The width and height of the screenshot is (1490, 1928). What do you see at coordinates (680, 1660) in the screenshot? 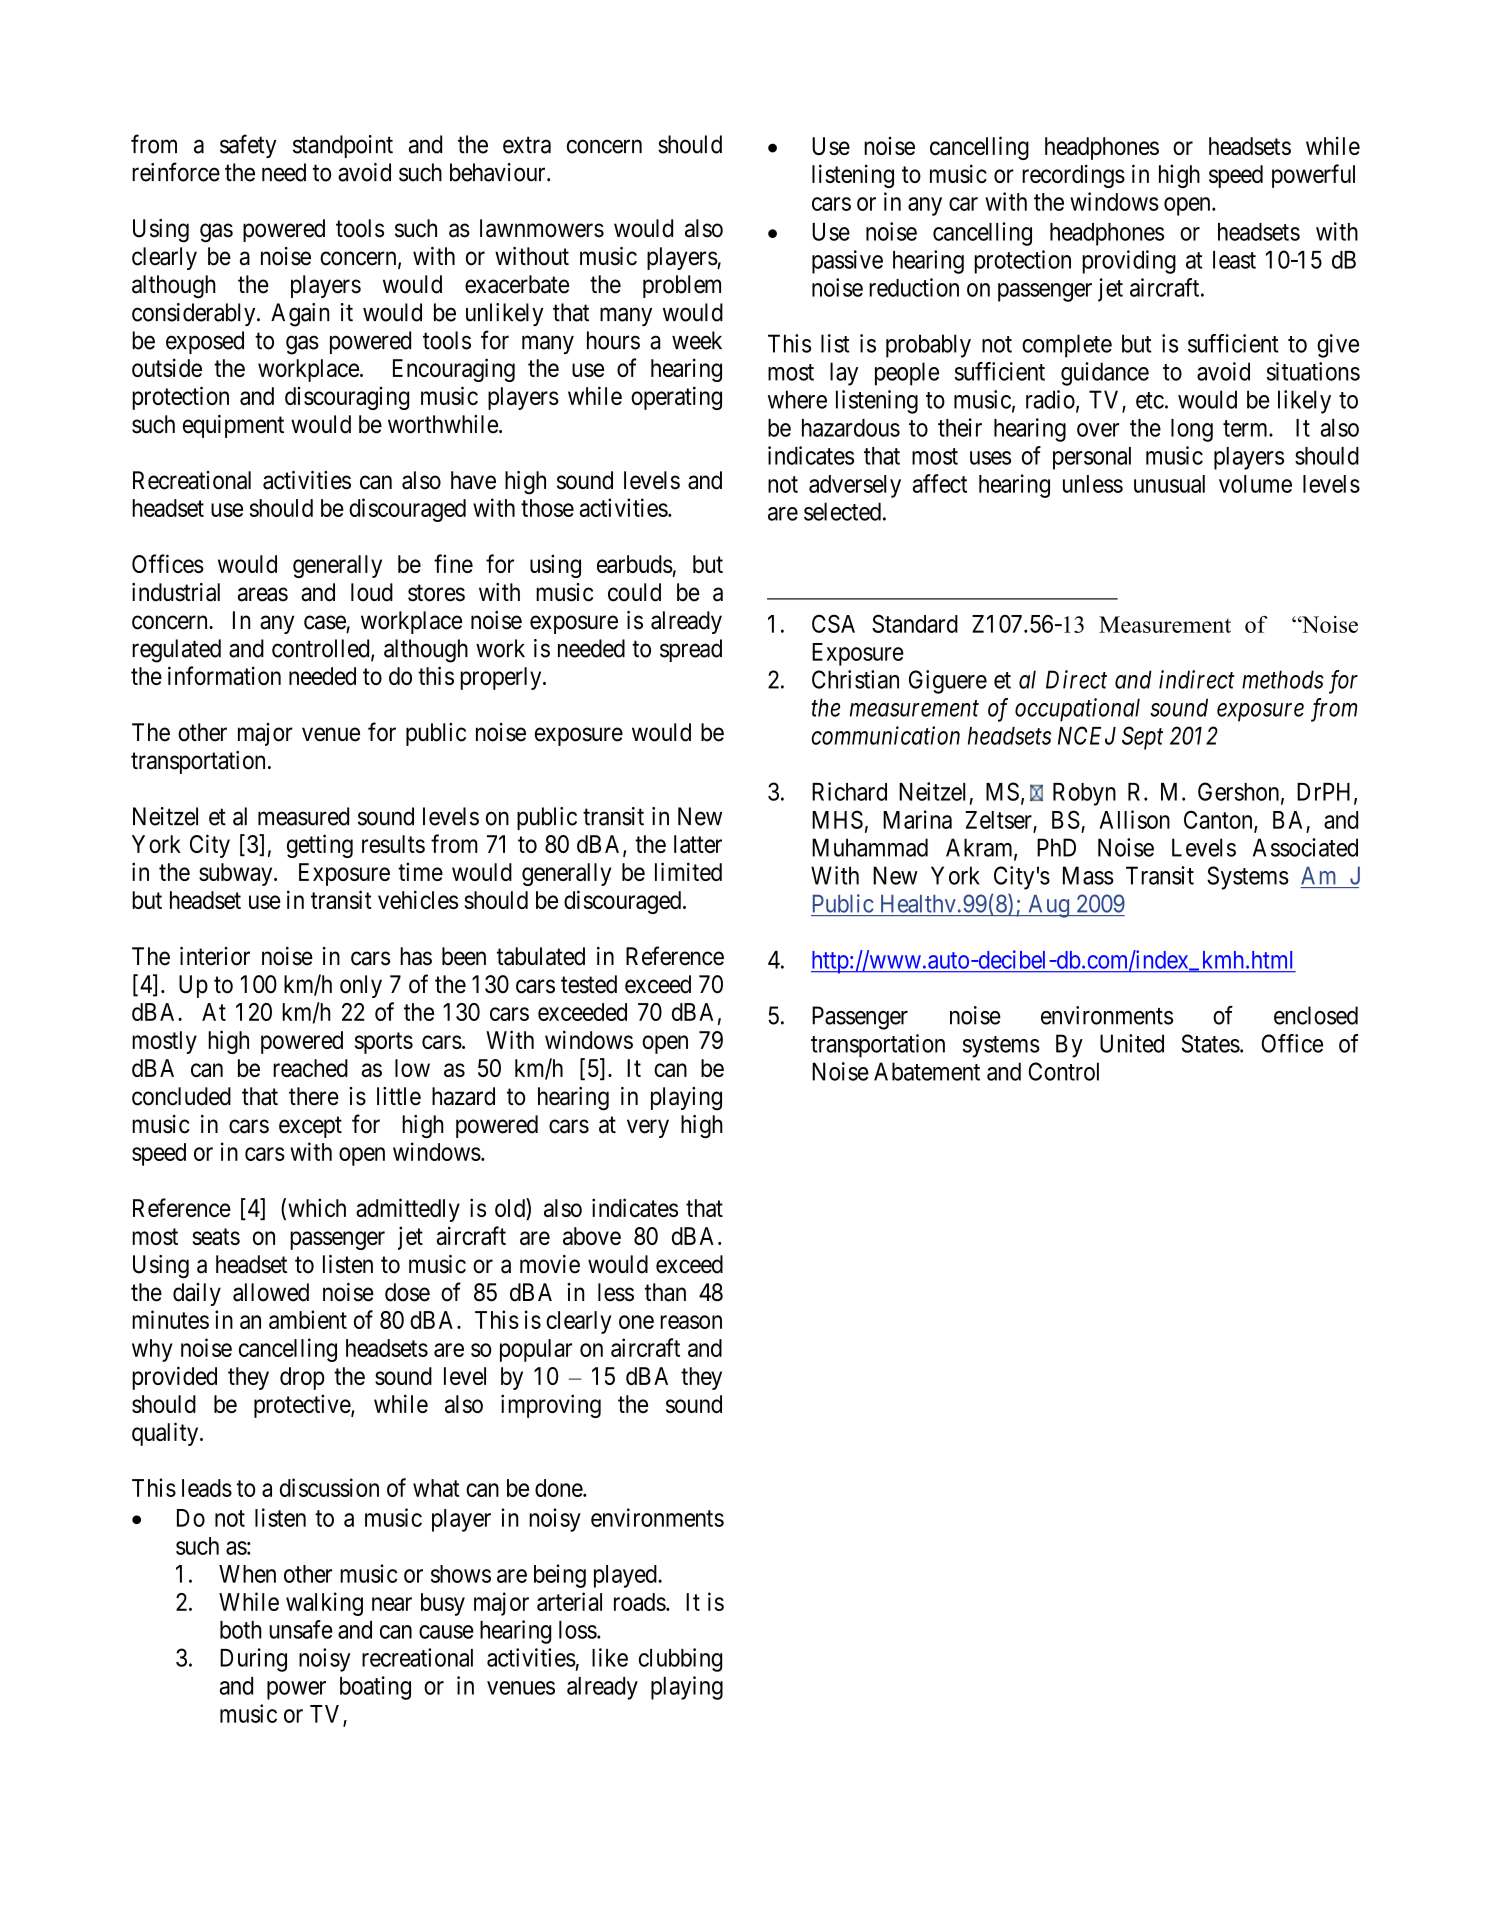
I see `clubbing` at bounding box center [680, 1660].
